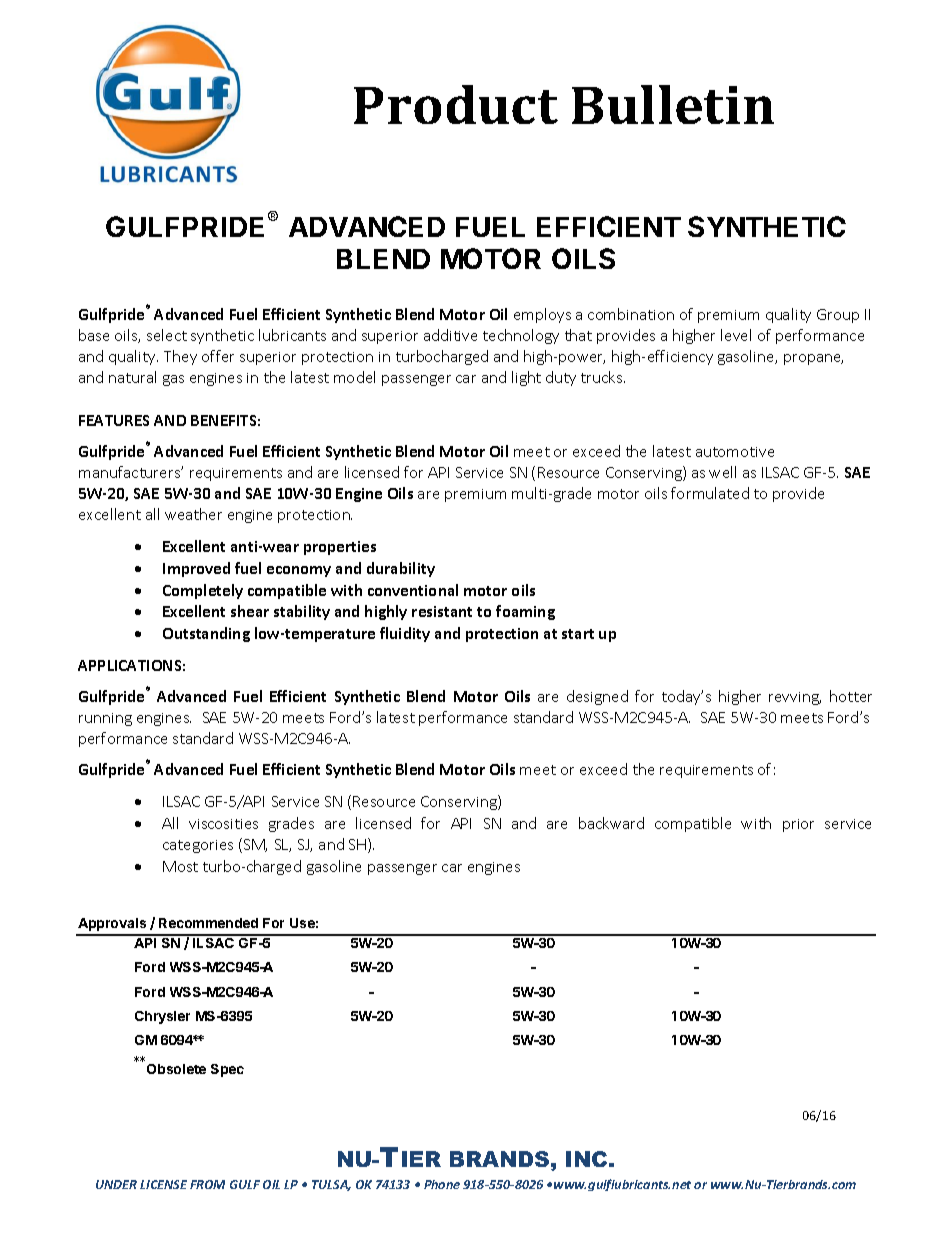  Describe the element at coordinates (207, 1184) in the screenshot. I see `FROM` at that location.
